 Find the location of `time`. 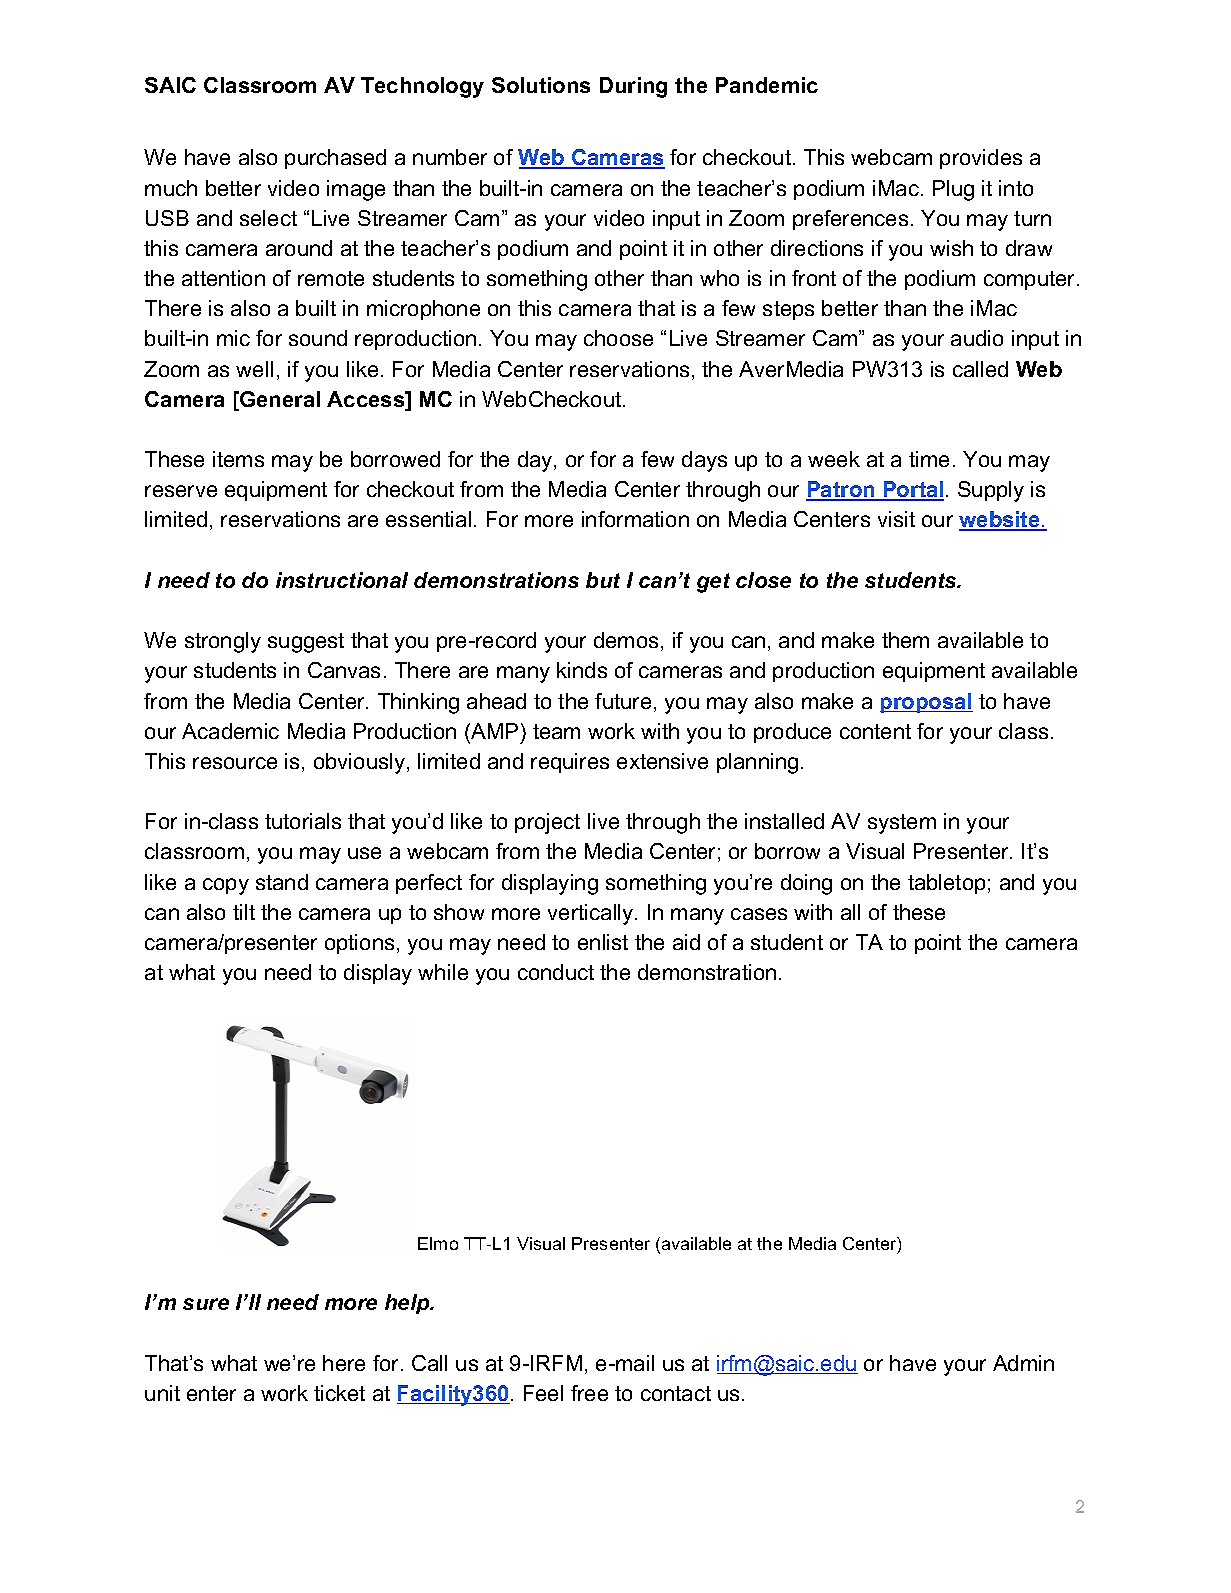

time is located at coordinates (929, 459).
